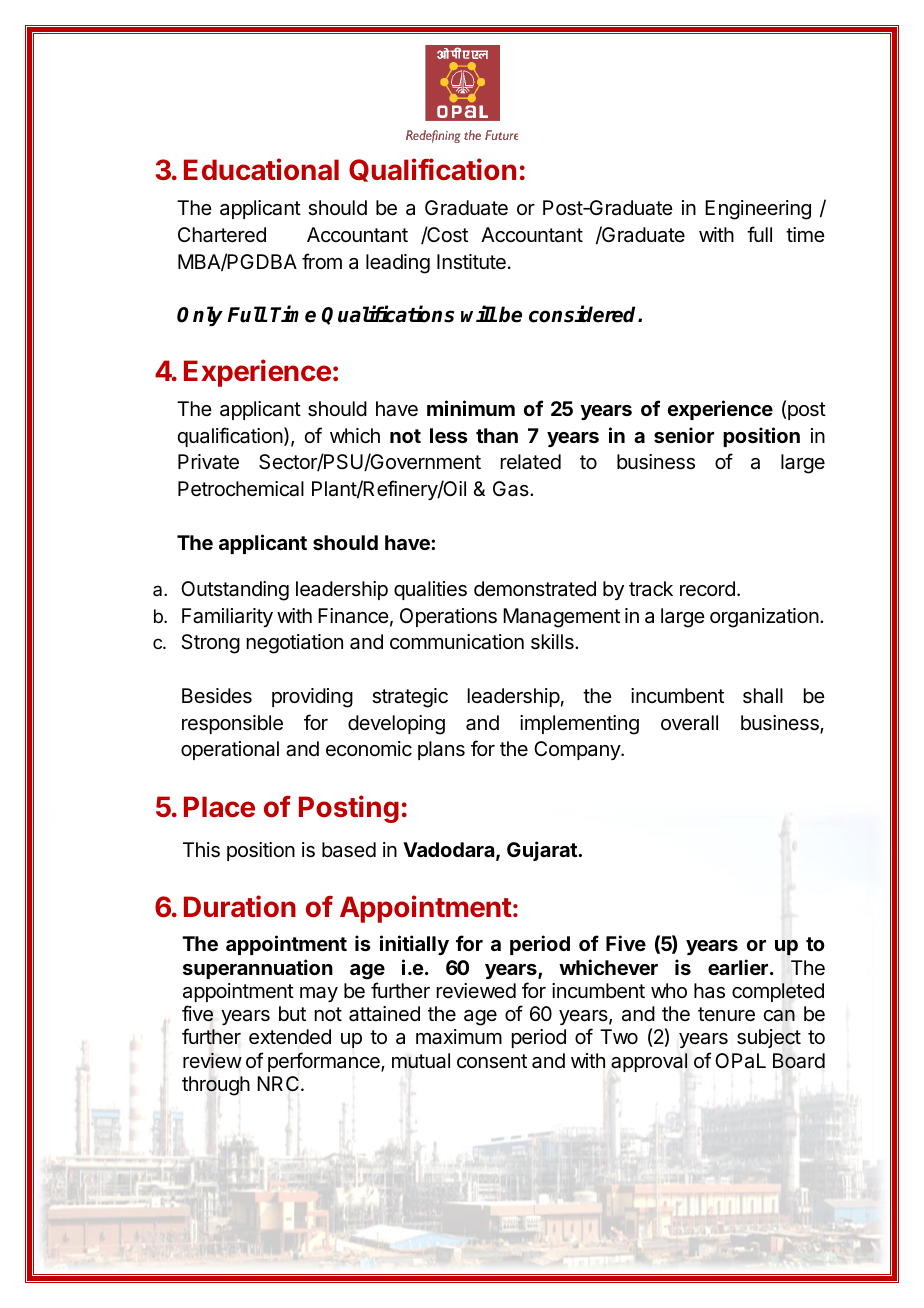 This document has width=924, height=1308. I want to click on minimum, so click(471, 408).
